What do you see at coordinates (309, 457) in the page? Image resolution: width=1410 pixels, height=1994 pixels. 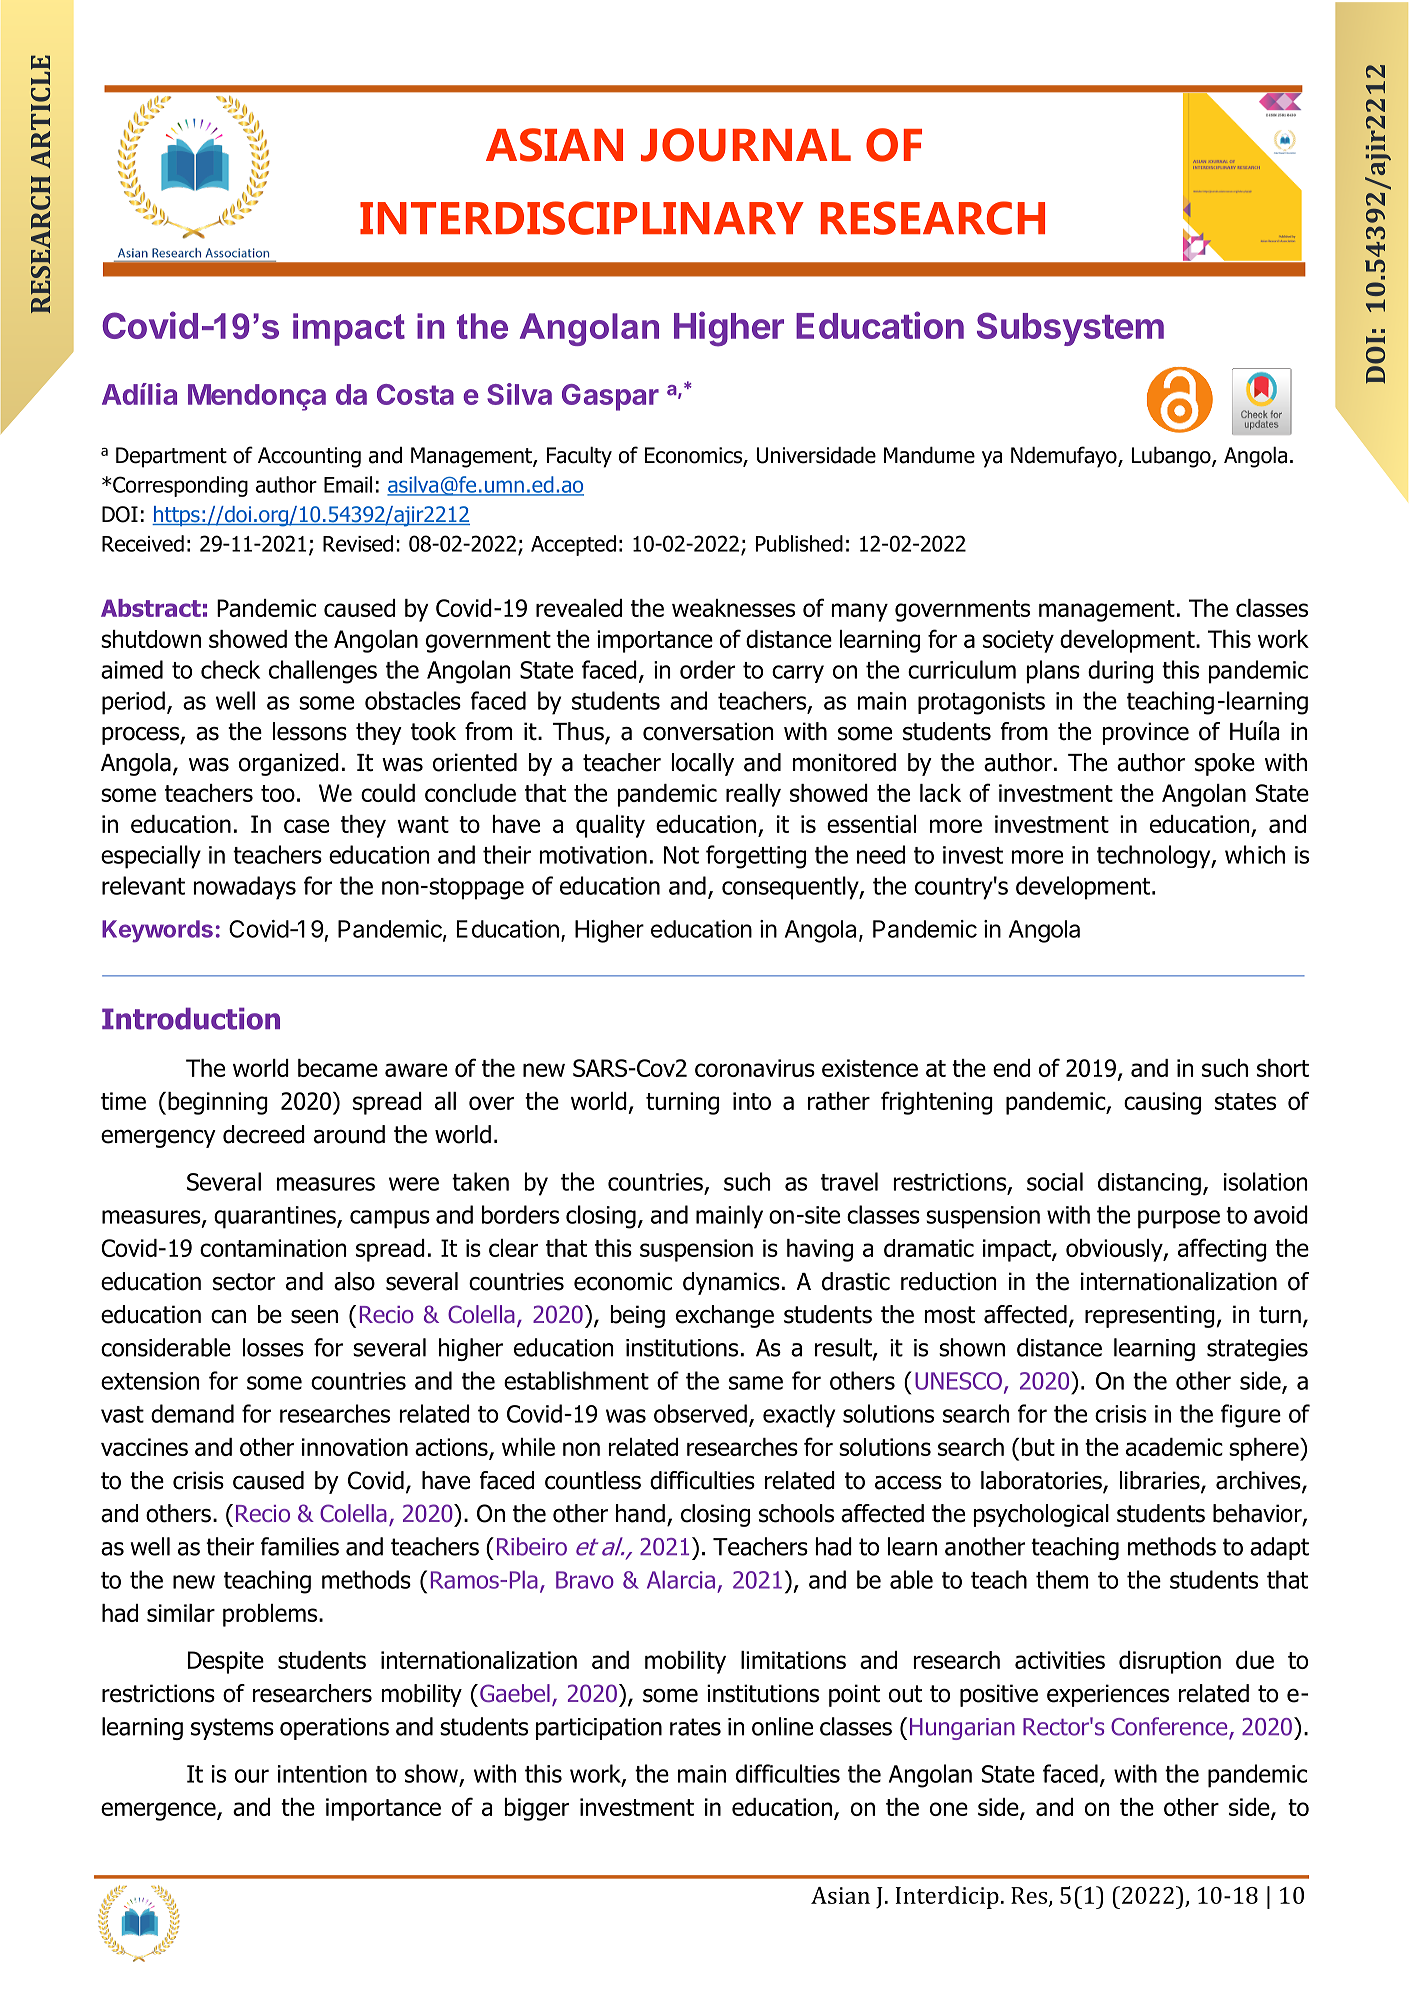 I see `Accounting` at bounding box center [309, 457].
